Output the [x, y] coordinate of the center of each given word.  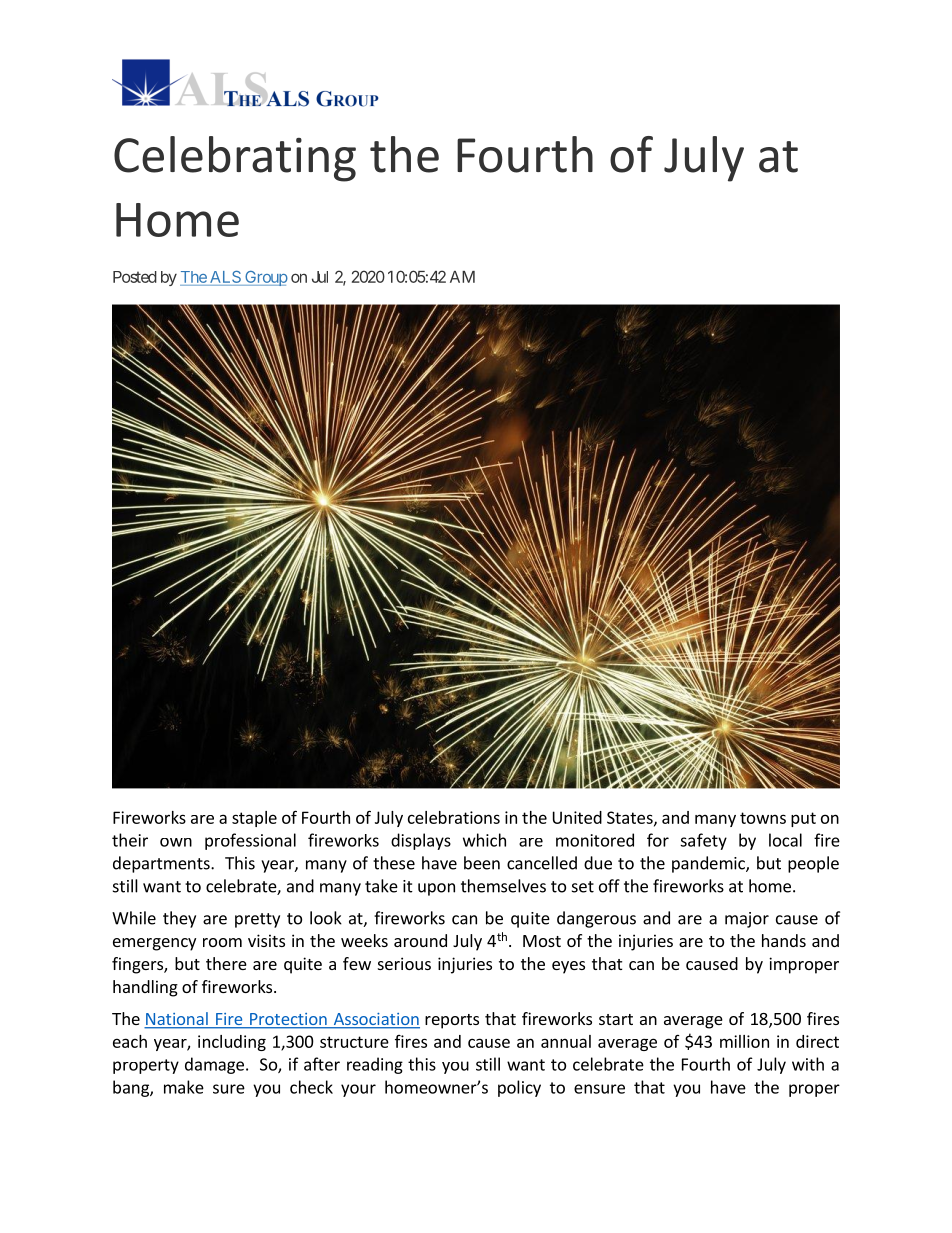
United [577, 817]
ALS [224, 278]
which [484, 840]
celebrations [454, 817]
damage [214, 1065]
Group [265, 278]
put [803, 819]
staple [254, 819]
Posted [135, 277]
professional [250, 841]
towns [763, 818]
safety [703, 841]
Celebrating [235, 159]
